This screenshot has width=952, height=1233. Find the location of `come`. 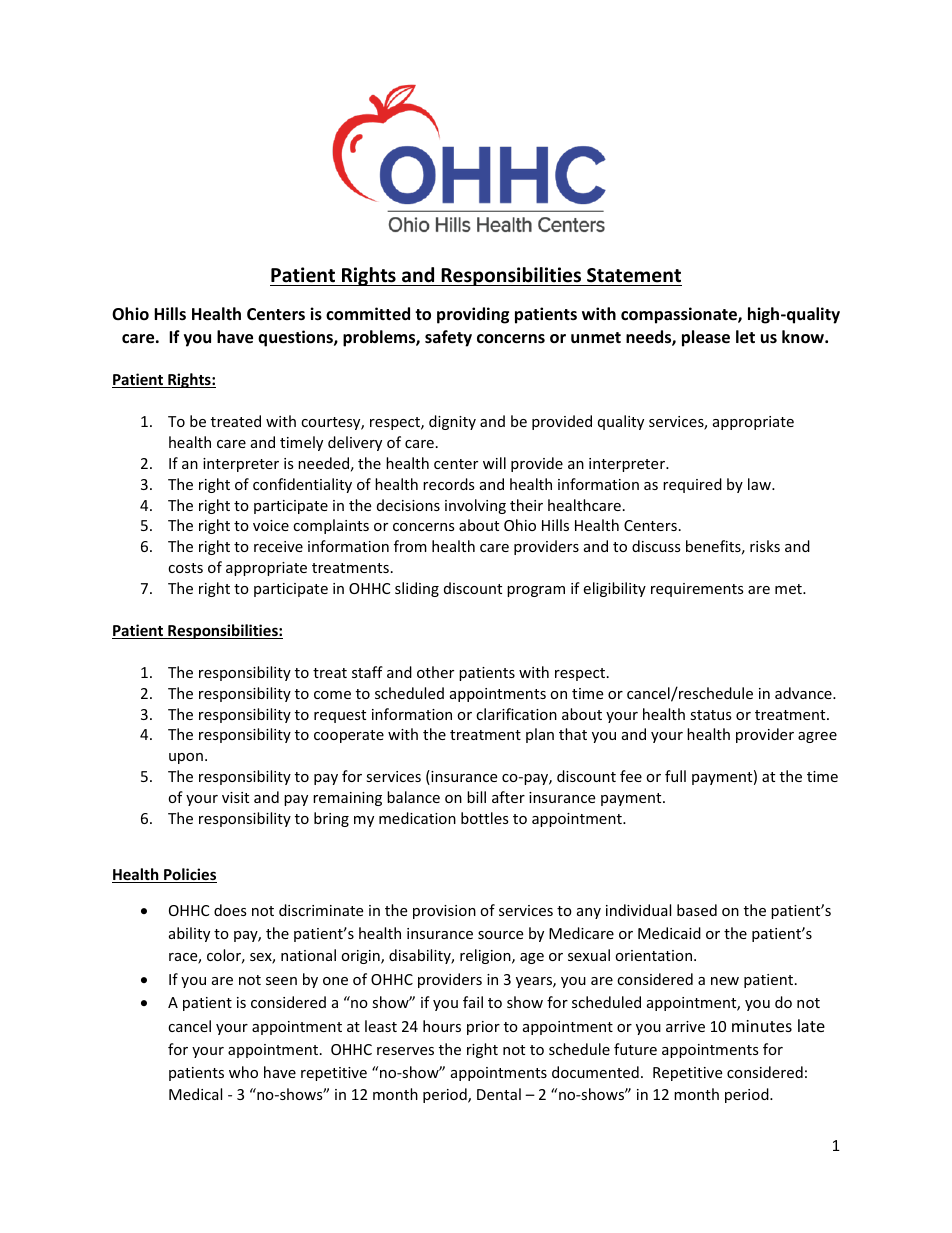

come is located at coordinates (332, 695).
